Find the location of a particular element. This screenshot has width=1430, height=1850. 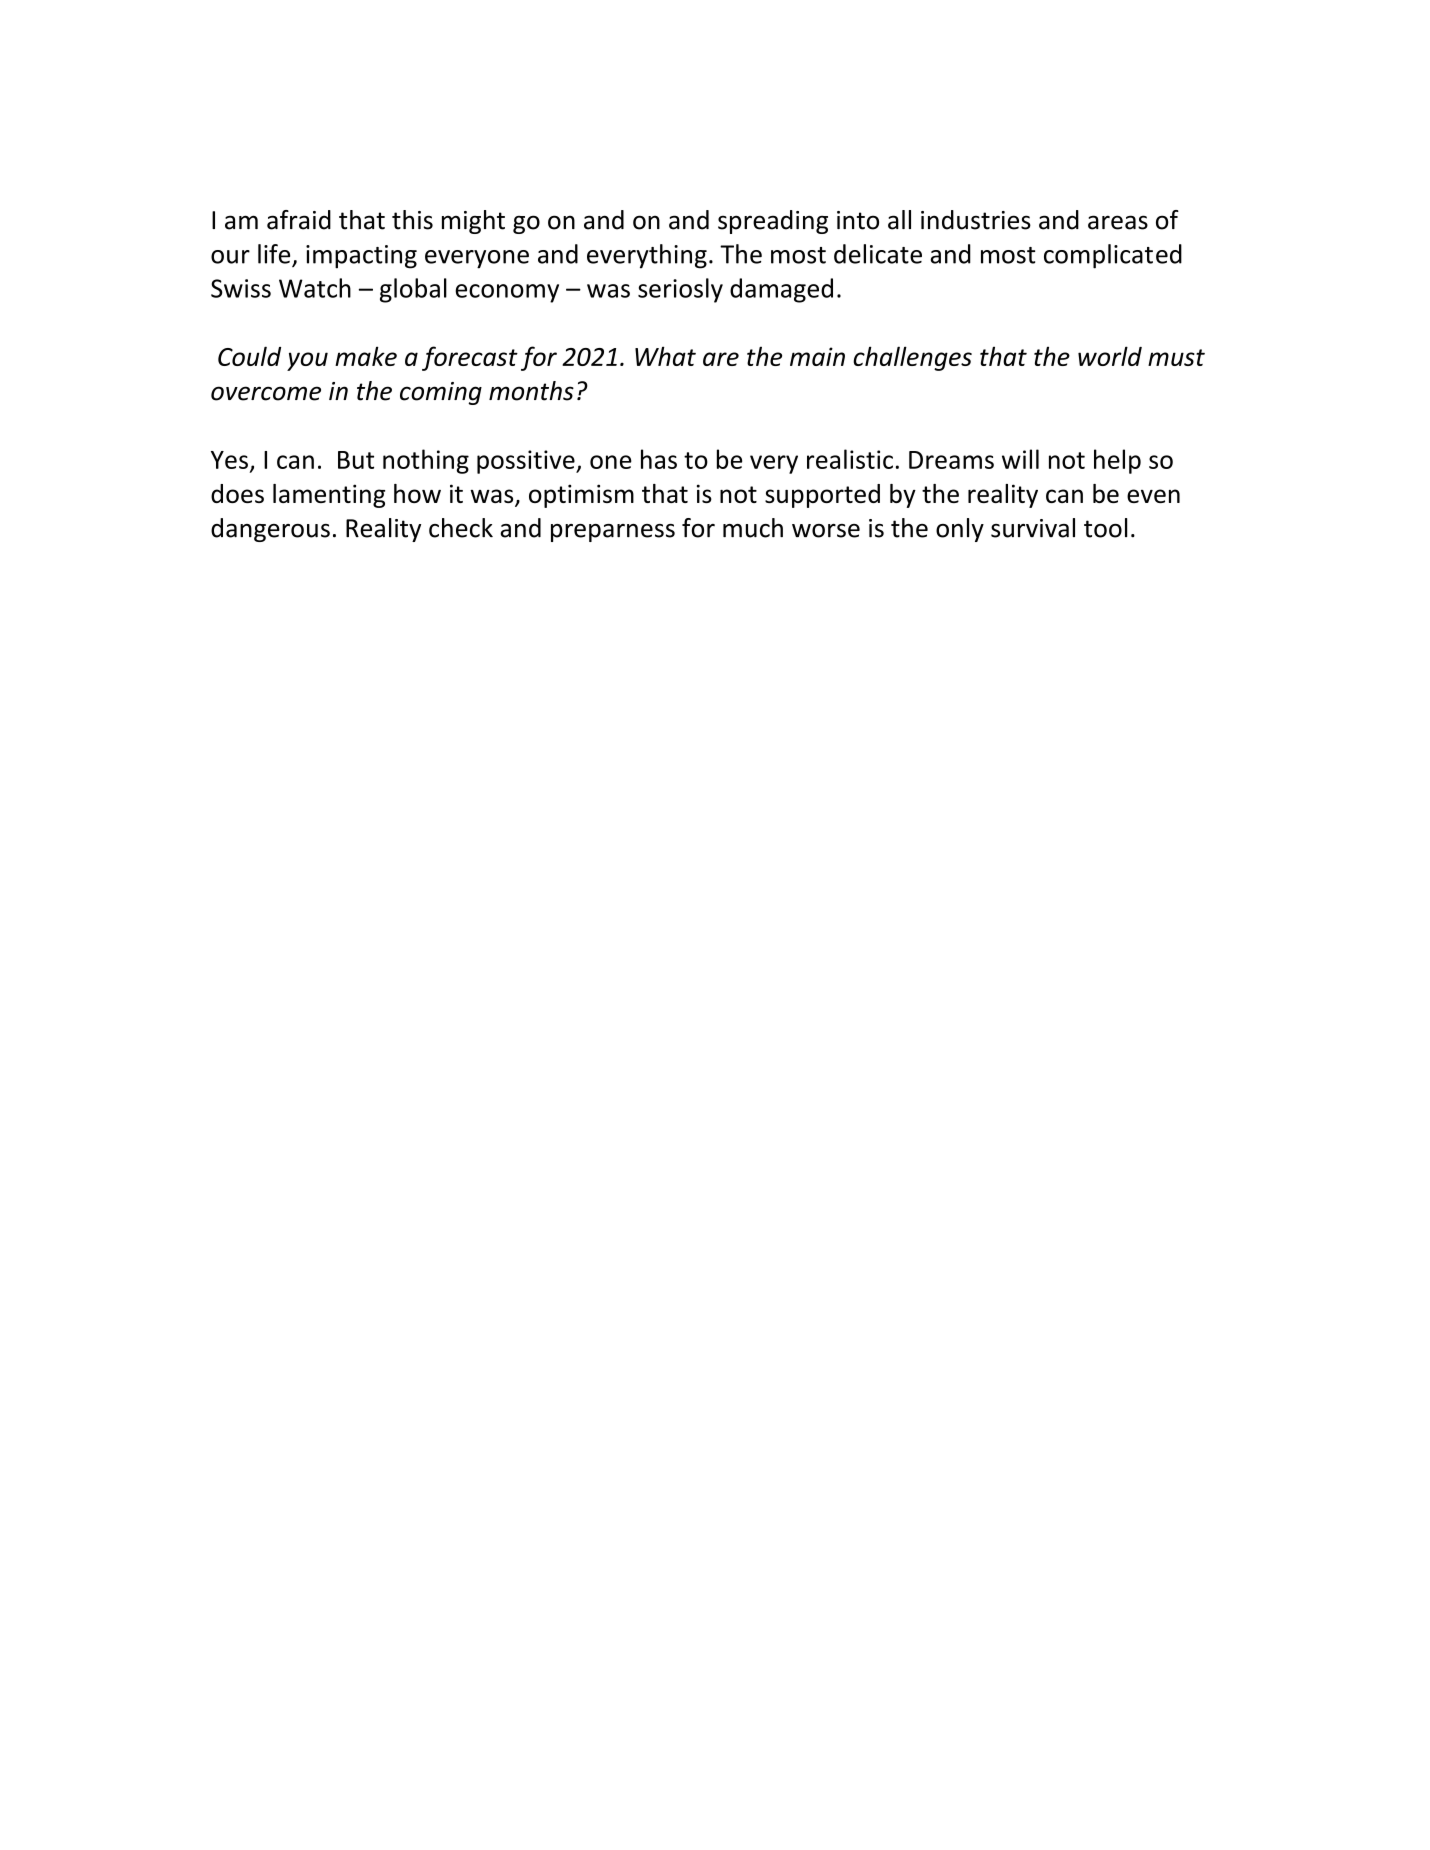

areas is located at coordinates (1118, 222).
